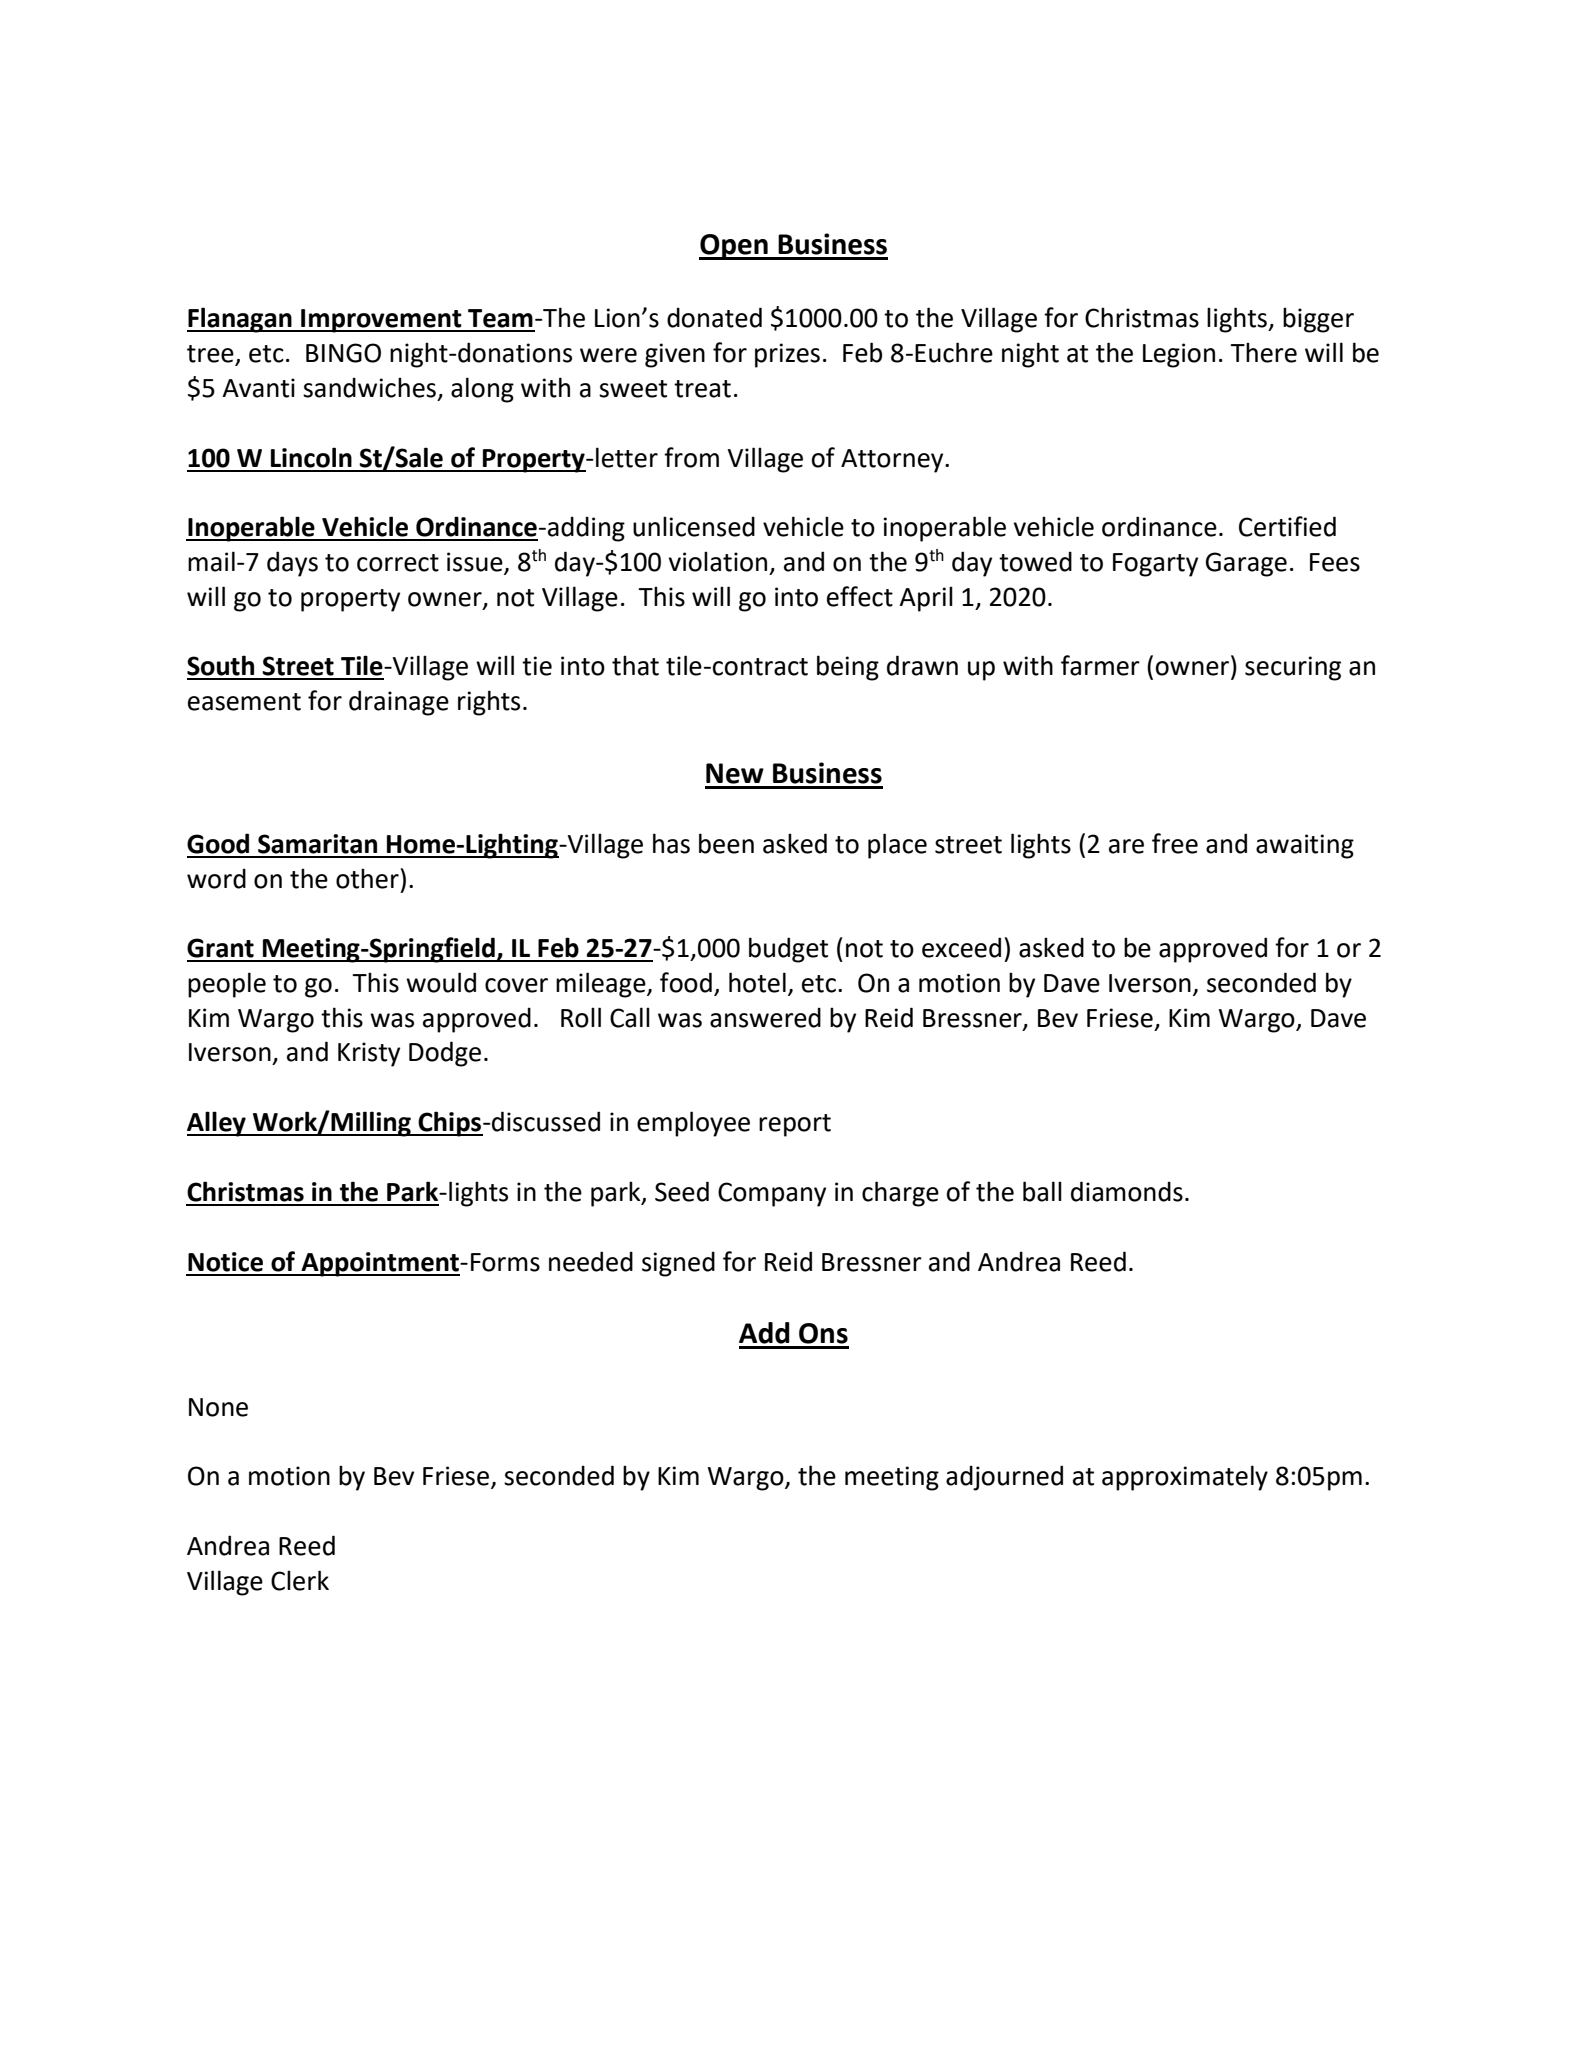 Image resolution: width=1587 pixels, height=2053 pixels. Describe the element at coordinates (369, 1054) in the image. I see `Kristy` at that location.
